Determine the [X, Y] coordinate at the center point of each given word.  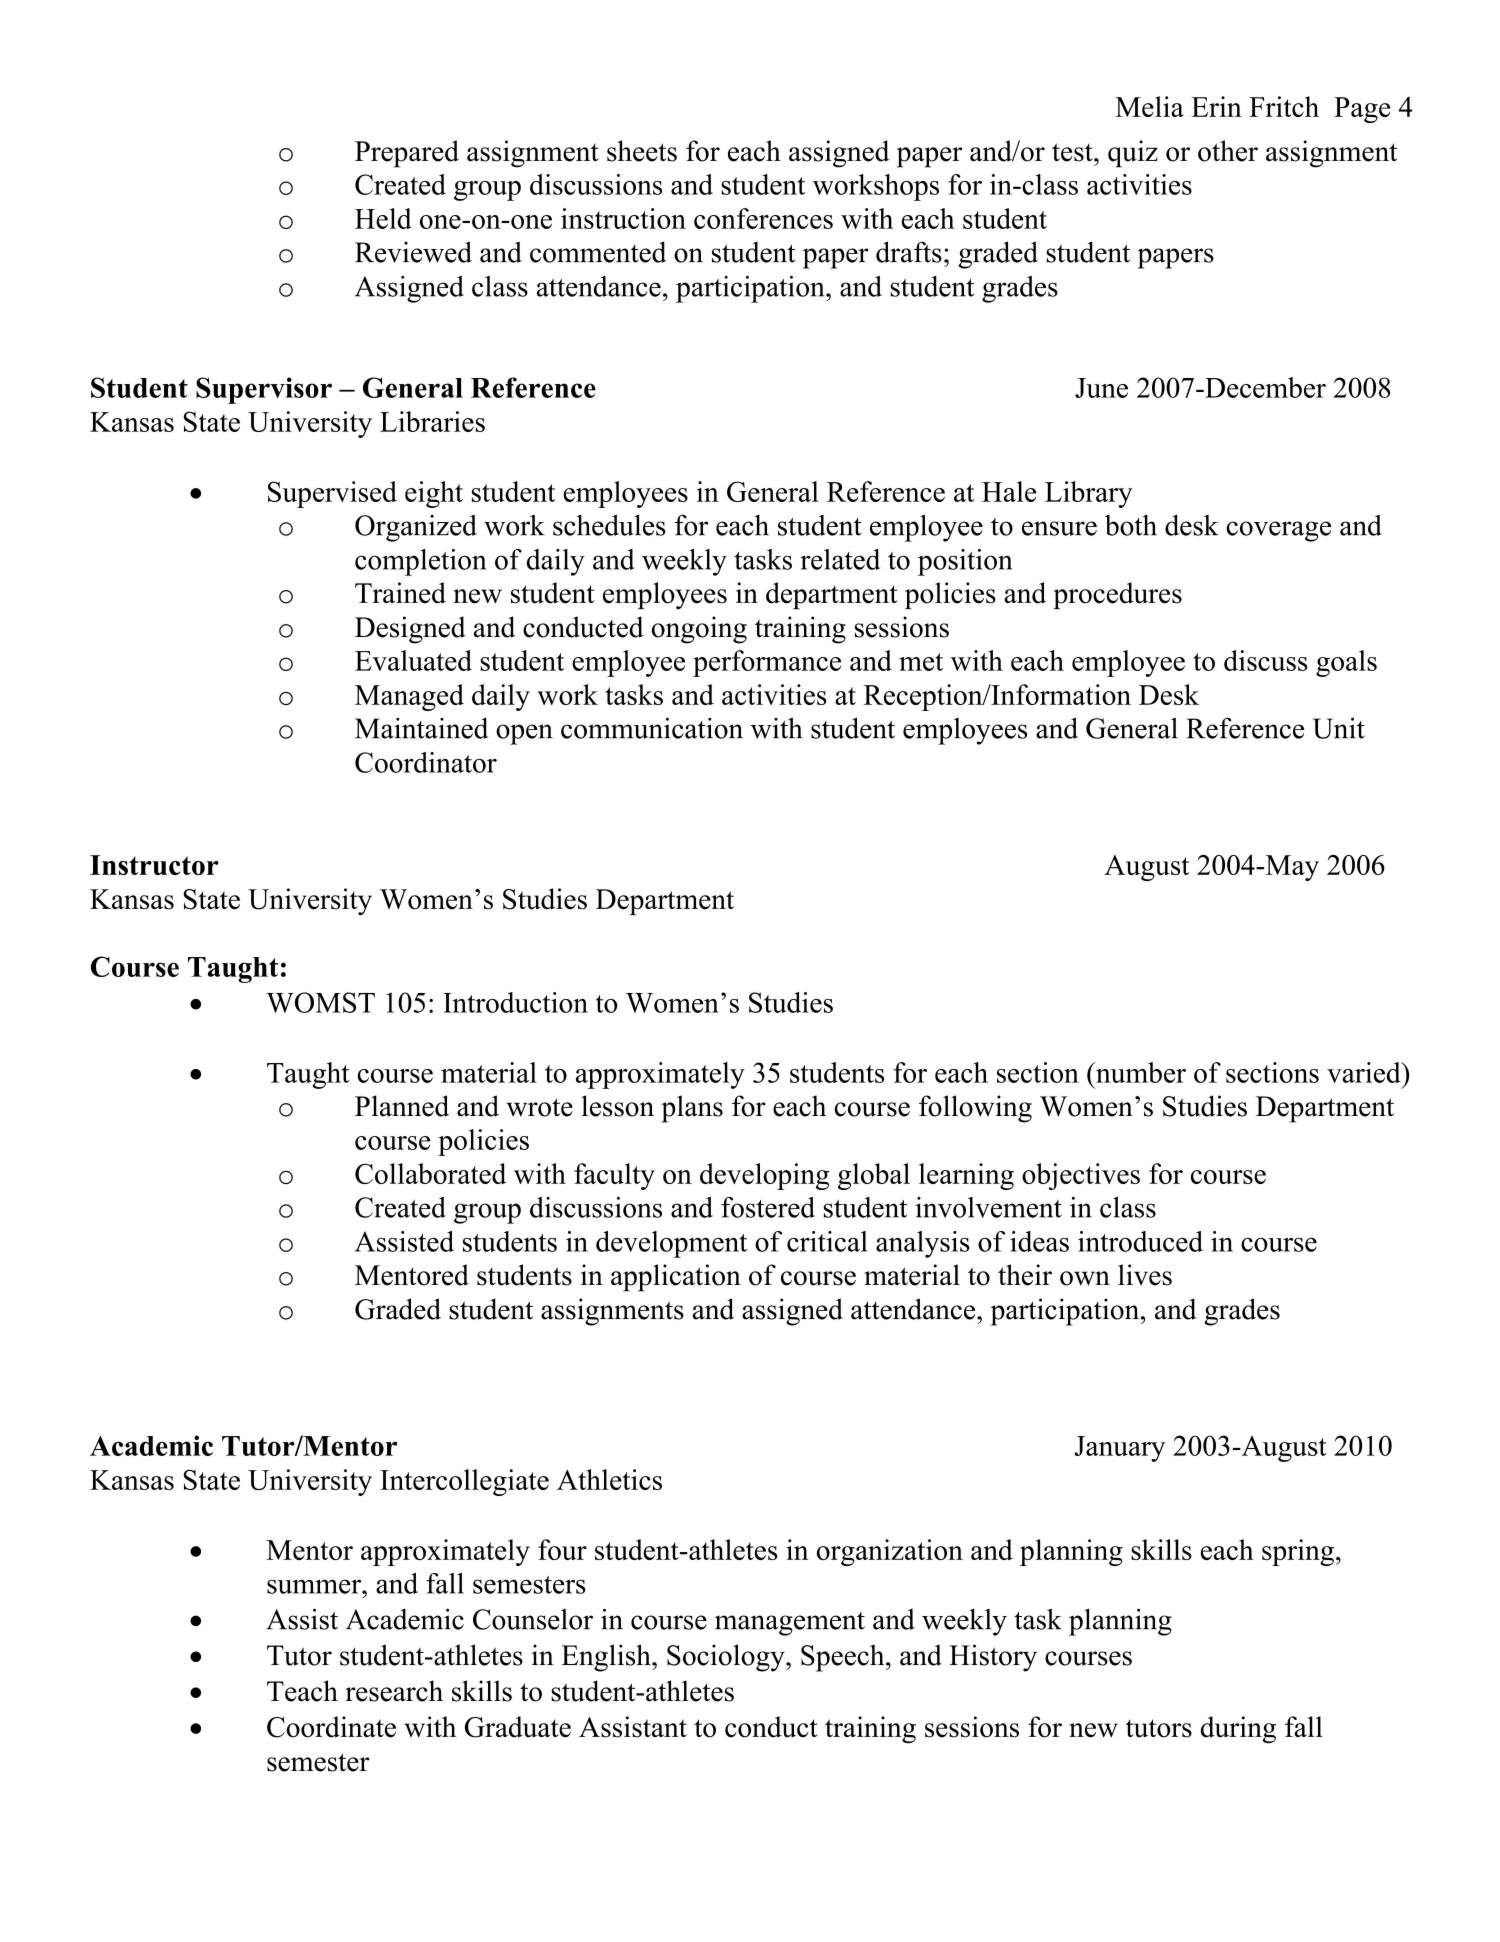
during [1238, 1730]
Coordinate [331, 1727]
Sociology [727, 1658]
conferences [763, 218]
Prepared [407, 154]
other [1228, 151]
